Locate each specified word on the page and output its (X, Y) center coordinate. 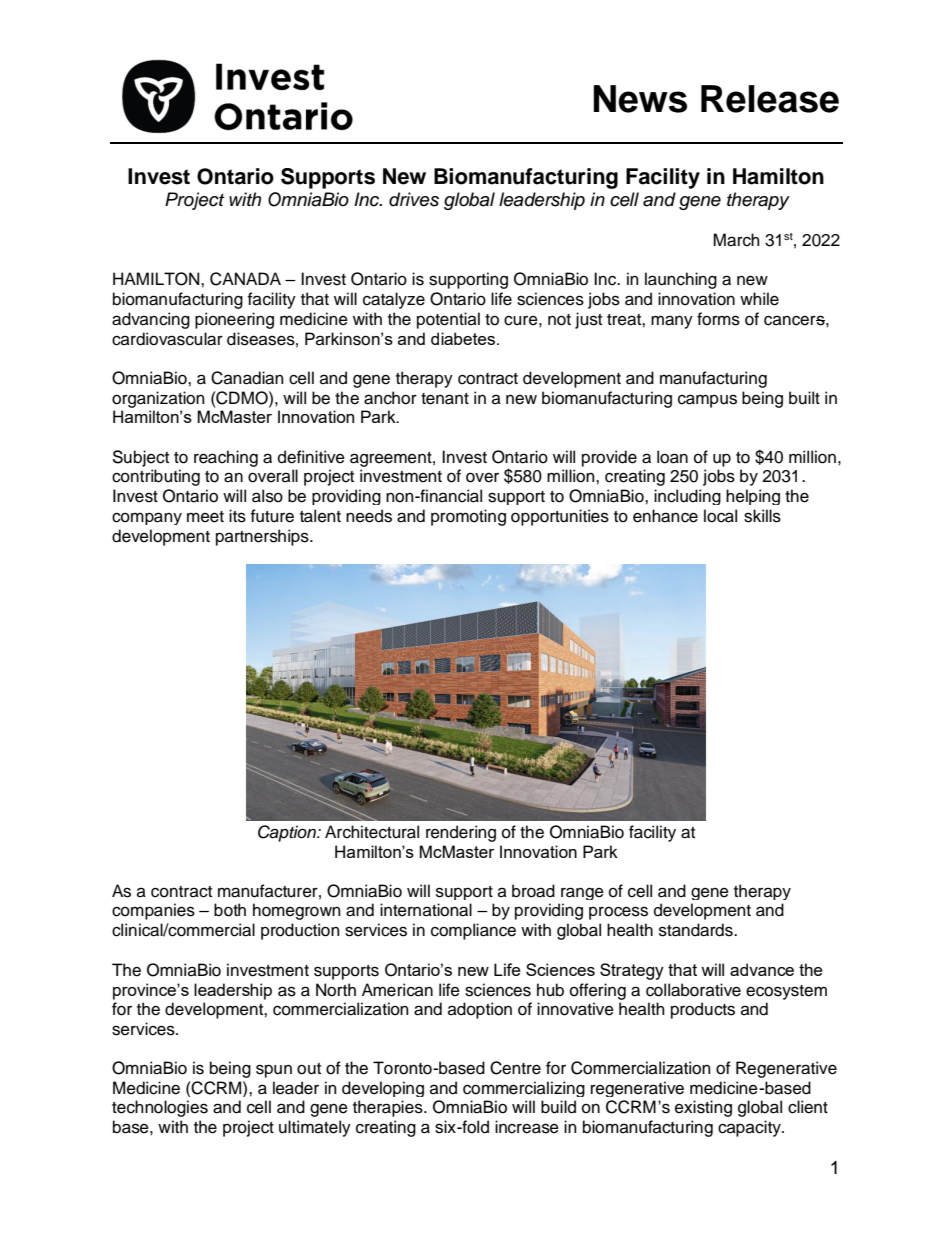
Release (770, 99)
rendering (461, 833)
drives (414, 199)
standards (697, 930)
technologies (160, 1108)
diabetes (464, 338)
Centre (515, 1068)
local (720, 516)
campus (707, 401)
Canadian (247, 378)
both (230, 910)
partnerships (263, 537)
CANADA (245, 279)
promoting (468, 517)
